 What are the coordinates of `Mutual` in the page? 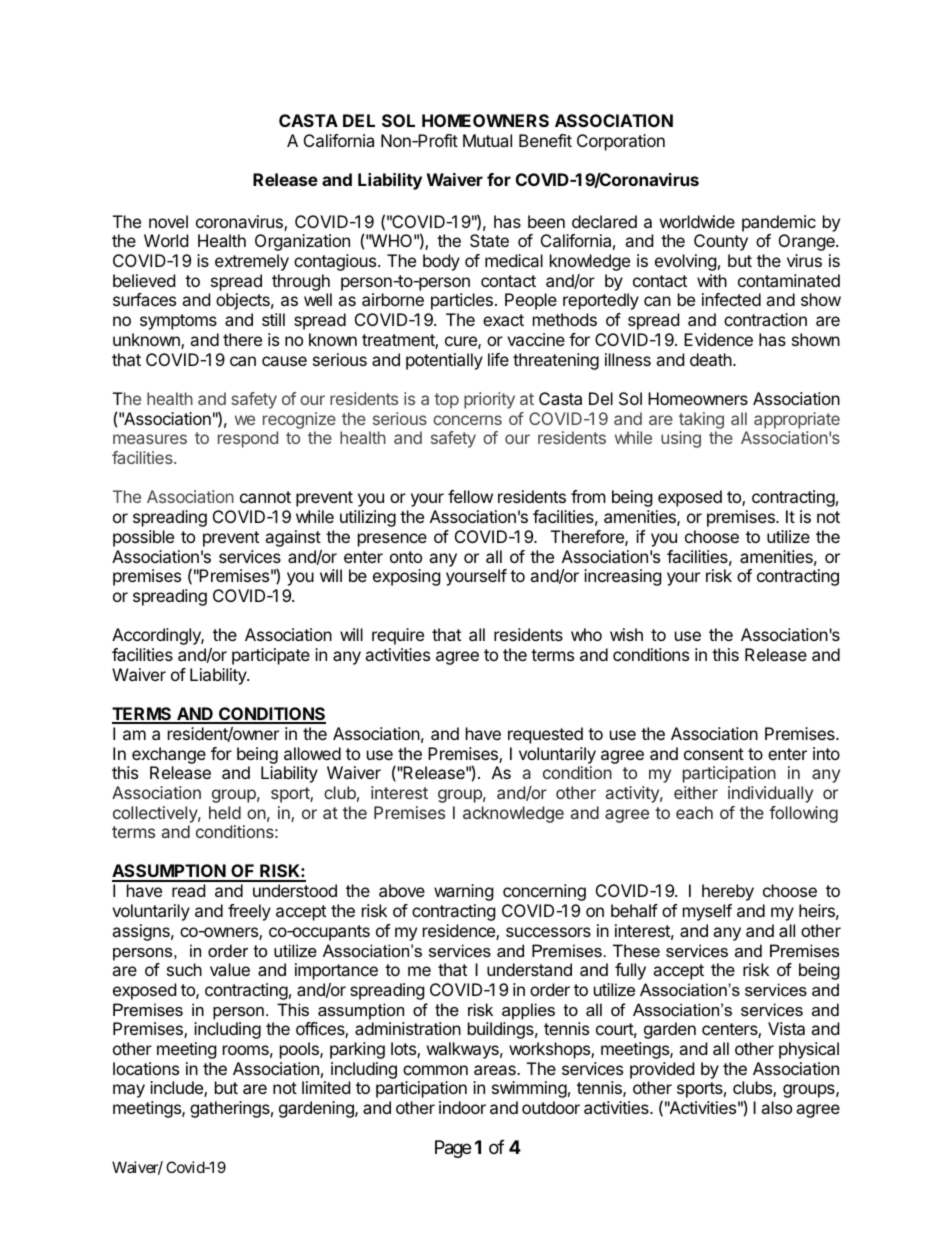 It's located at (487, 140).
